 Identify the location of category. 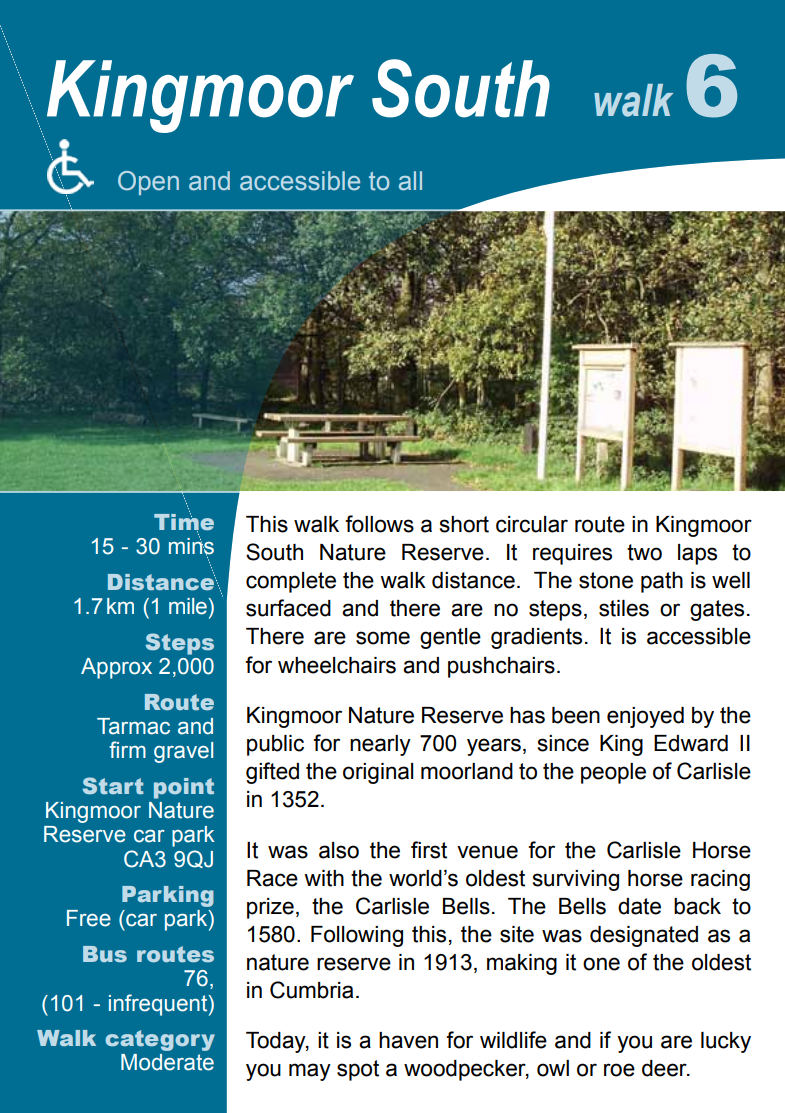
(160, 1040).
